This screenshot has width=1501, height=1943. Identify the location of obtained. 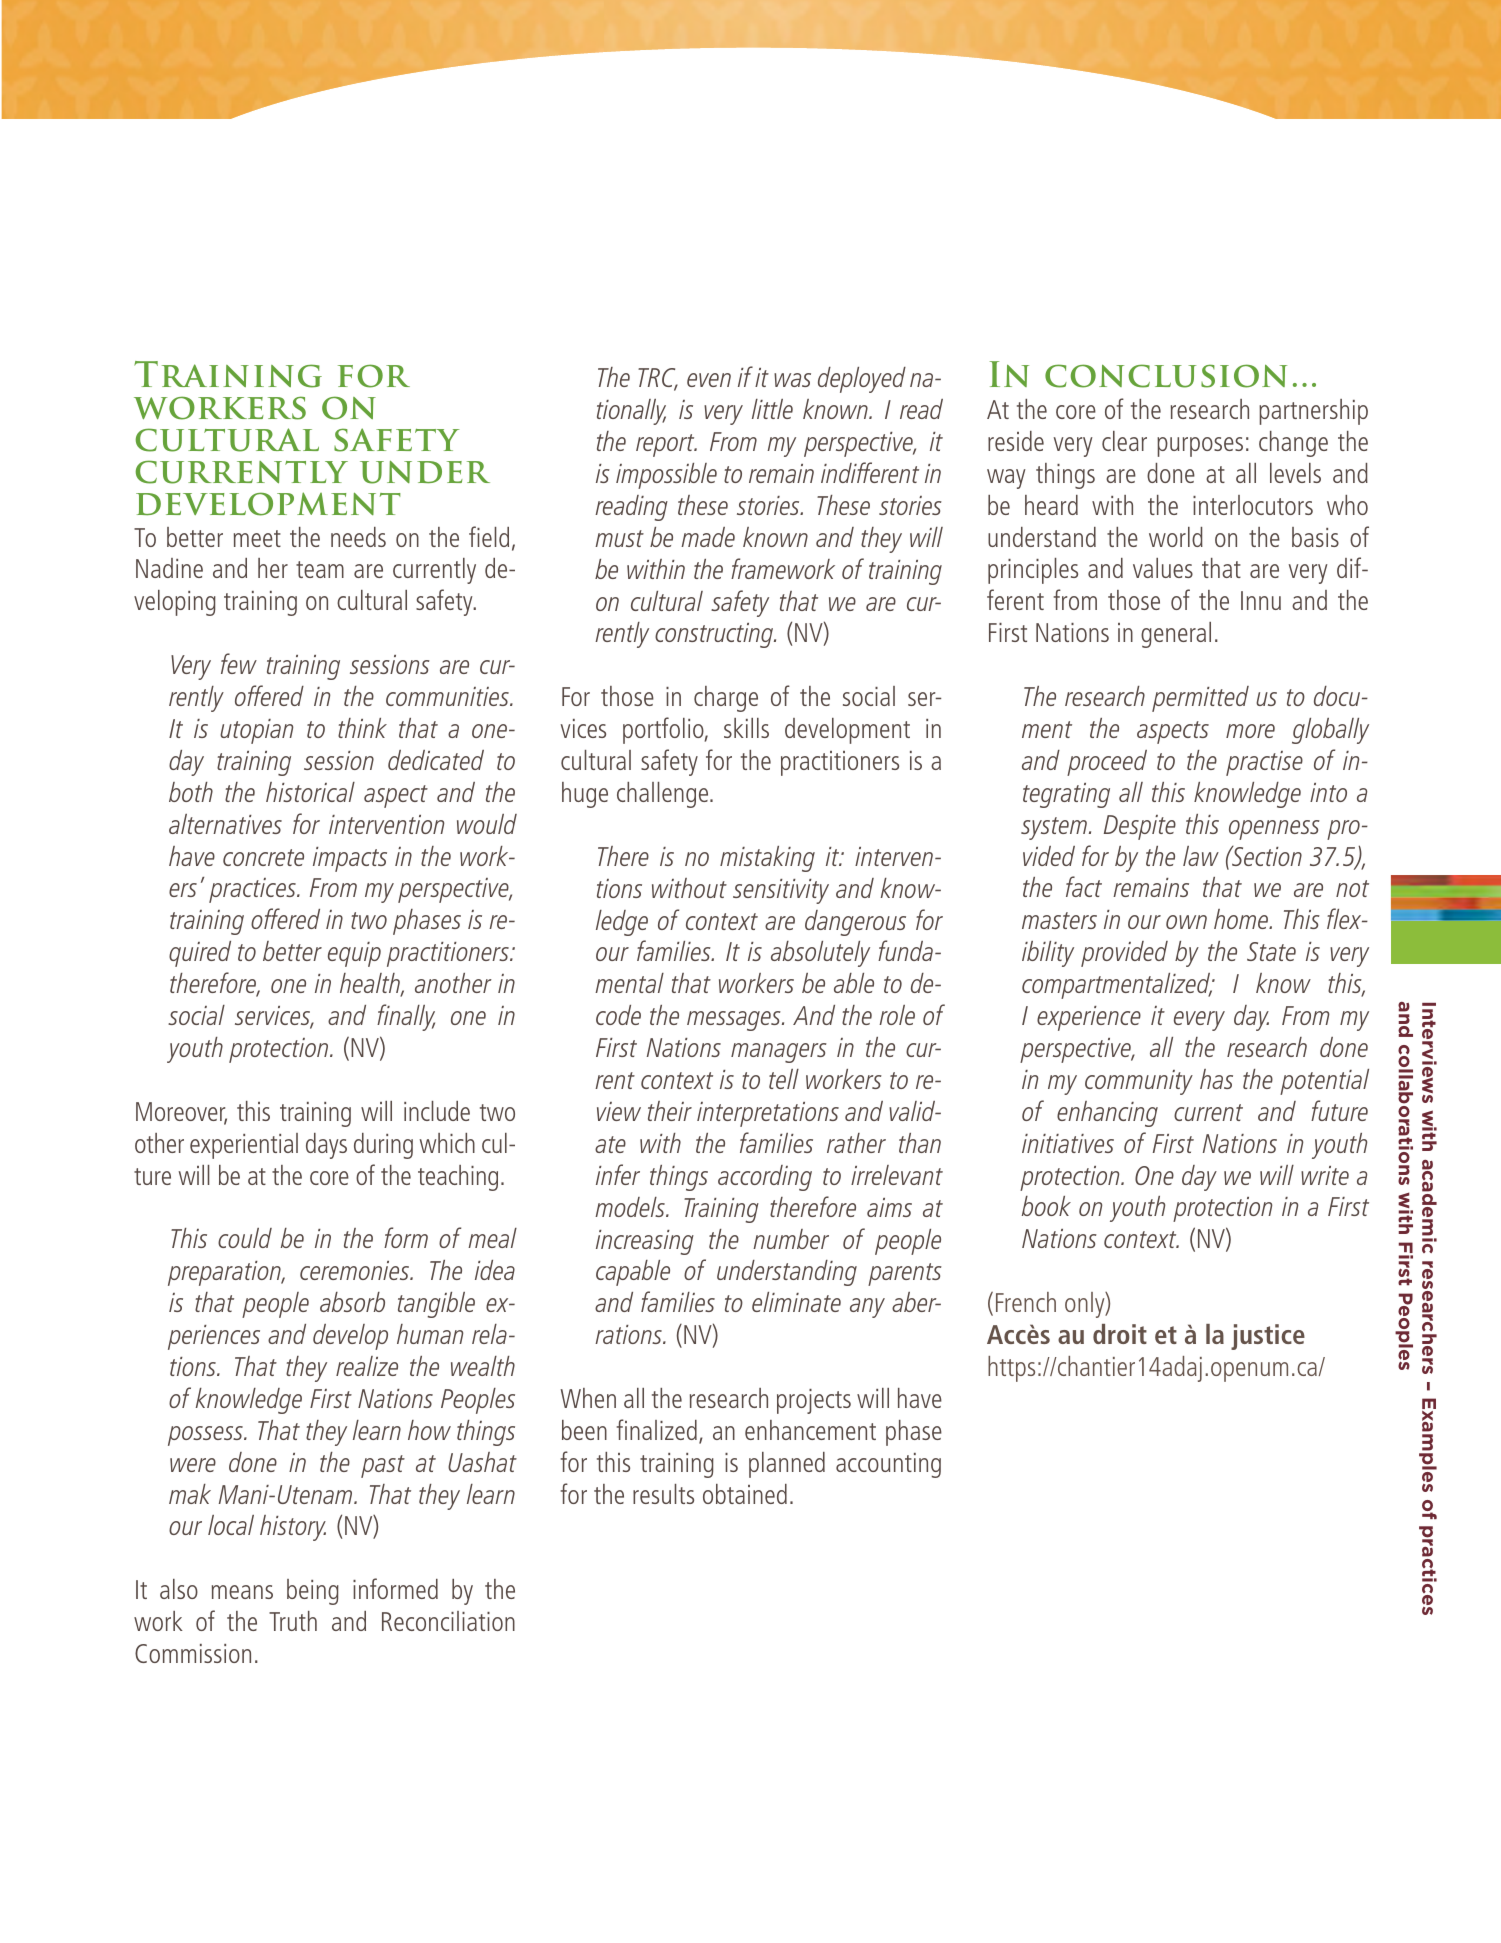
(745, 1494).
